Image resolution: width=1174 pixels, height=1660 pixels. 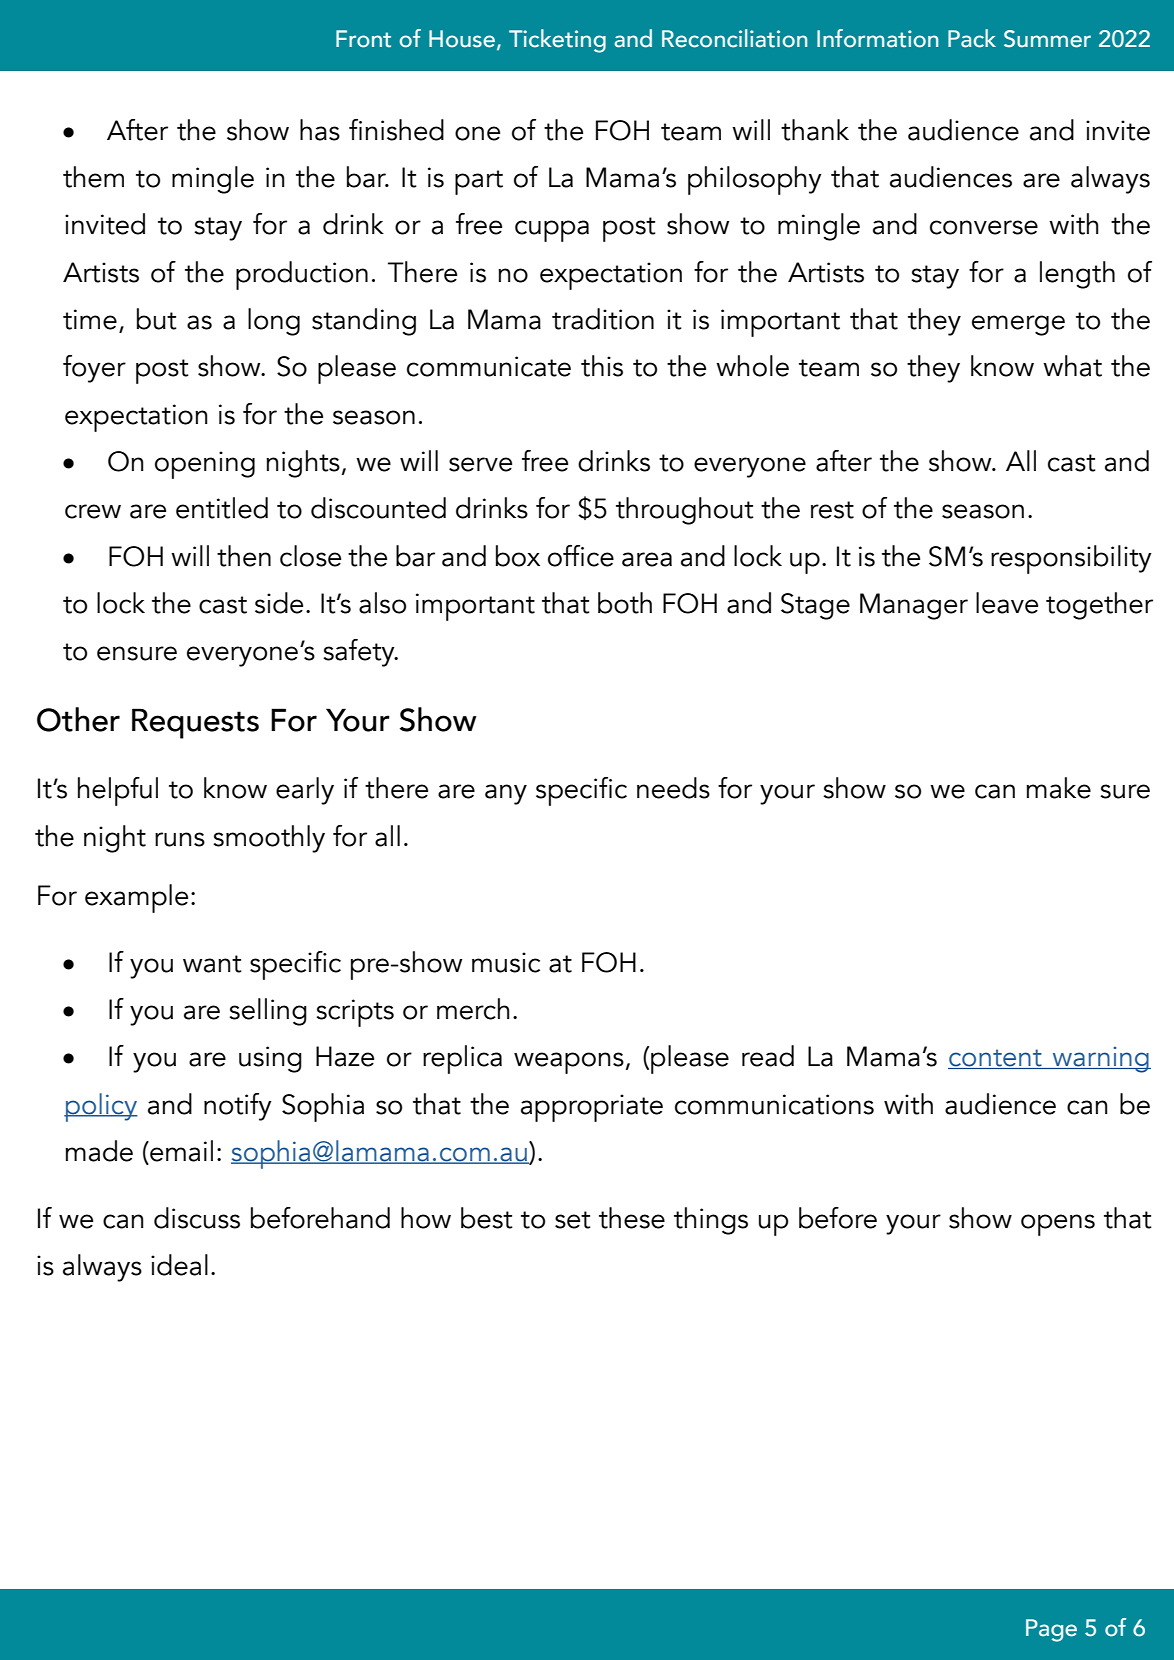 I want to click on make, so click(x=1058, y=788).
